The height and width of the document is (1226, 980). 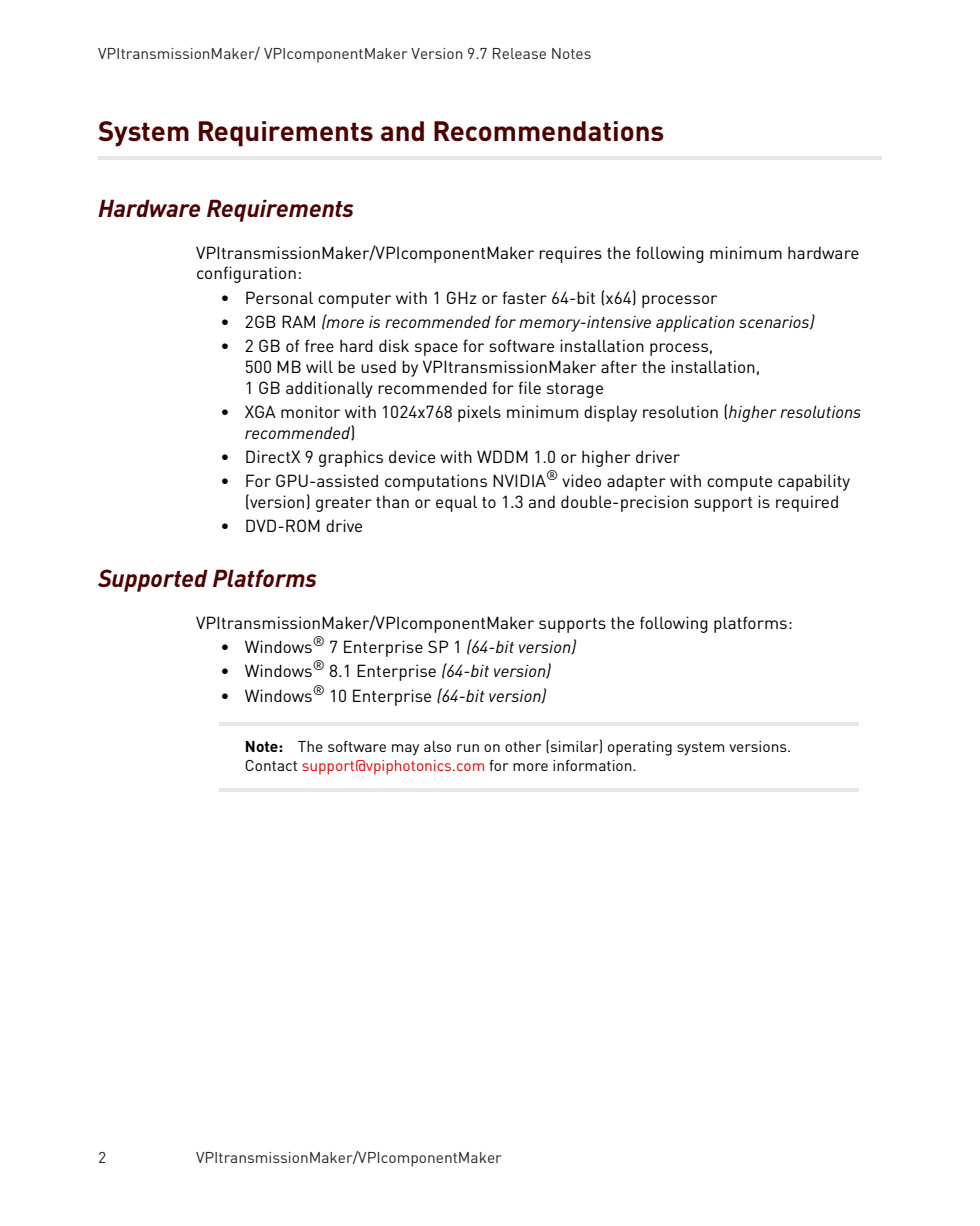 I want to click on greater, so click(x=344, y=504).
